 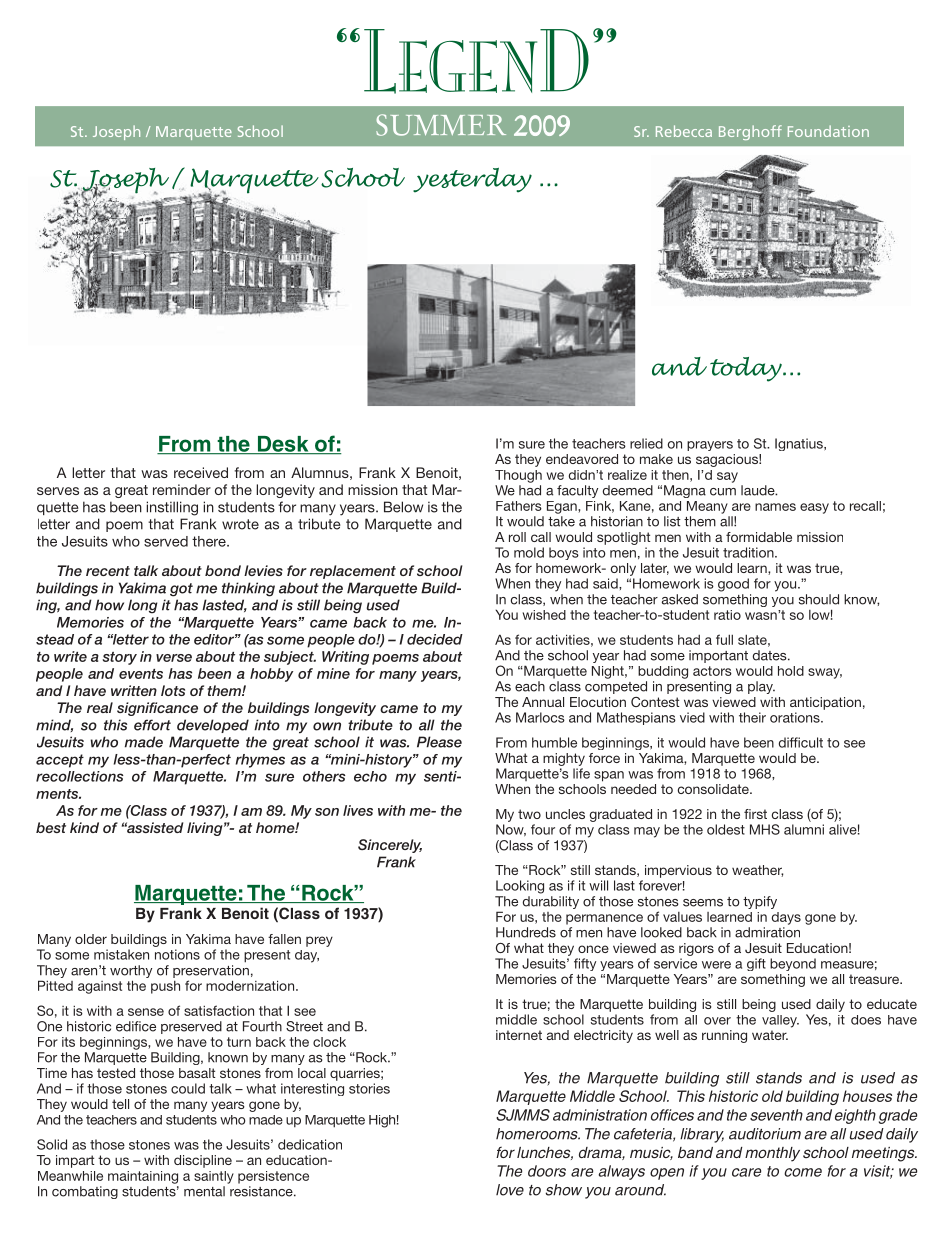 I want to click on SUMMER, so click(x=441, y=125).
